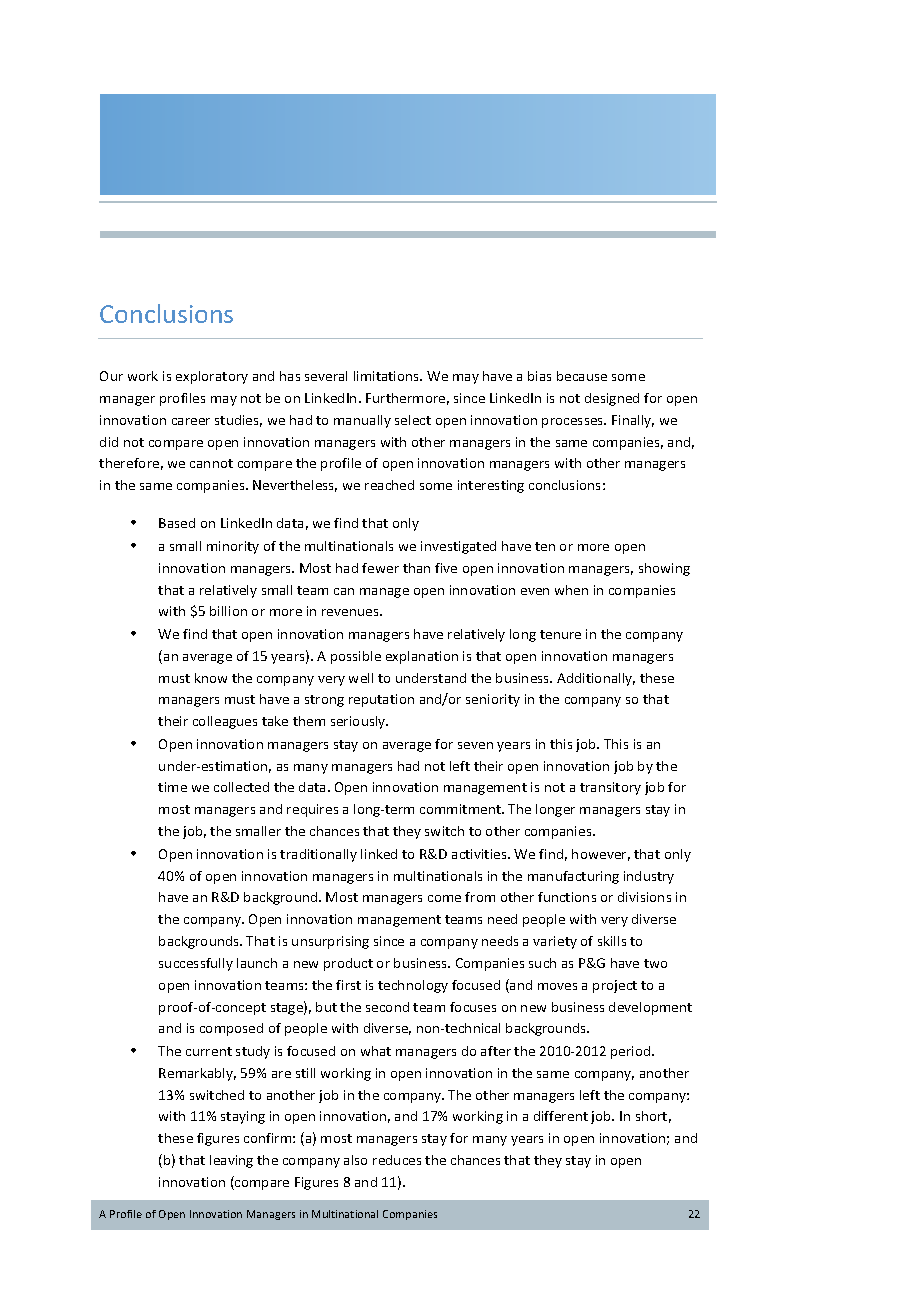  Describe the element at coordinates (231, 1161) in the image. I see `leaving` at that location.
